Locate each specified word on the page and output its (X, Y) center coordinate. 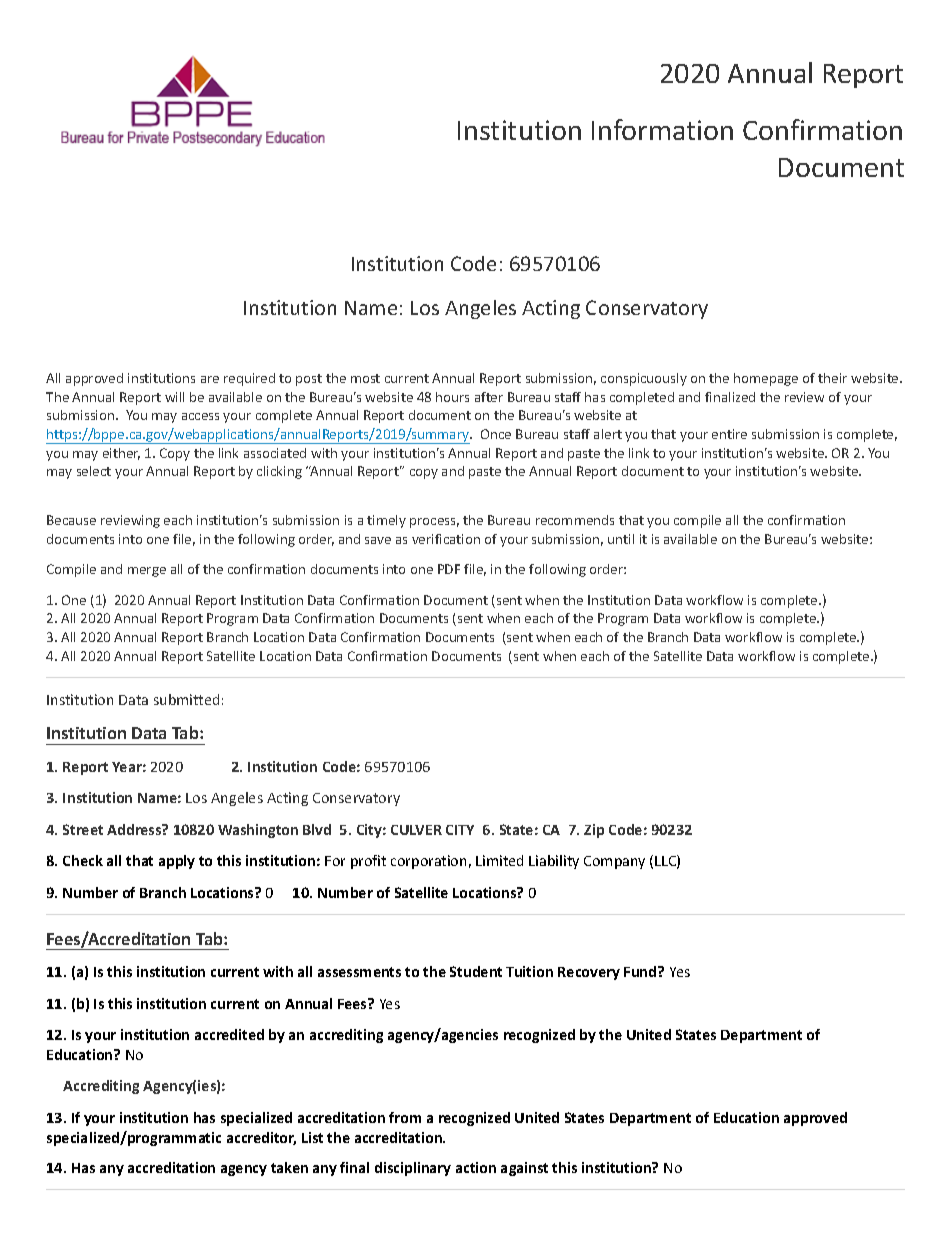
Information (662, 129)
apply (177, 862)
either (121, 454)
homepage (766, 379)
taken (289, 1167)
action (476, 1167)
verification (446, 539)
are (210, 379)
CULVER (416, 830)
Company (614, 862)
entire (729, 434)
